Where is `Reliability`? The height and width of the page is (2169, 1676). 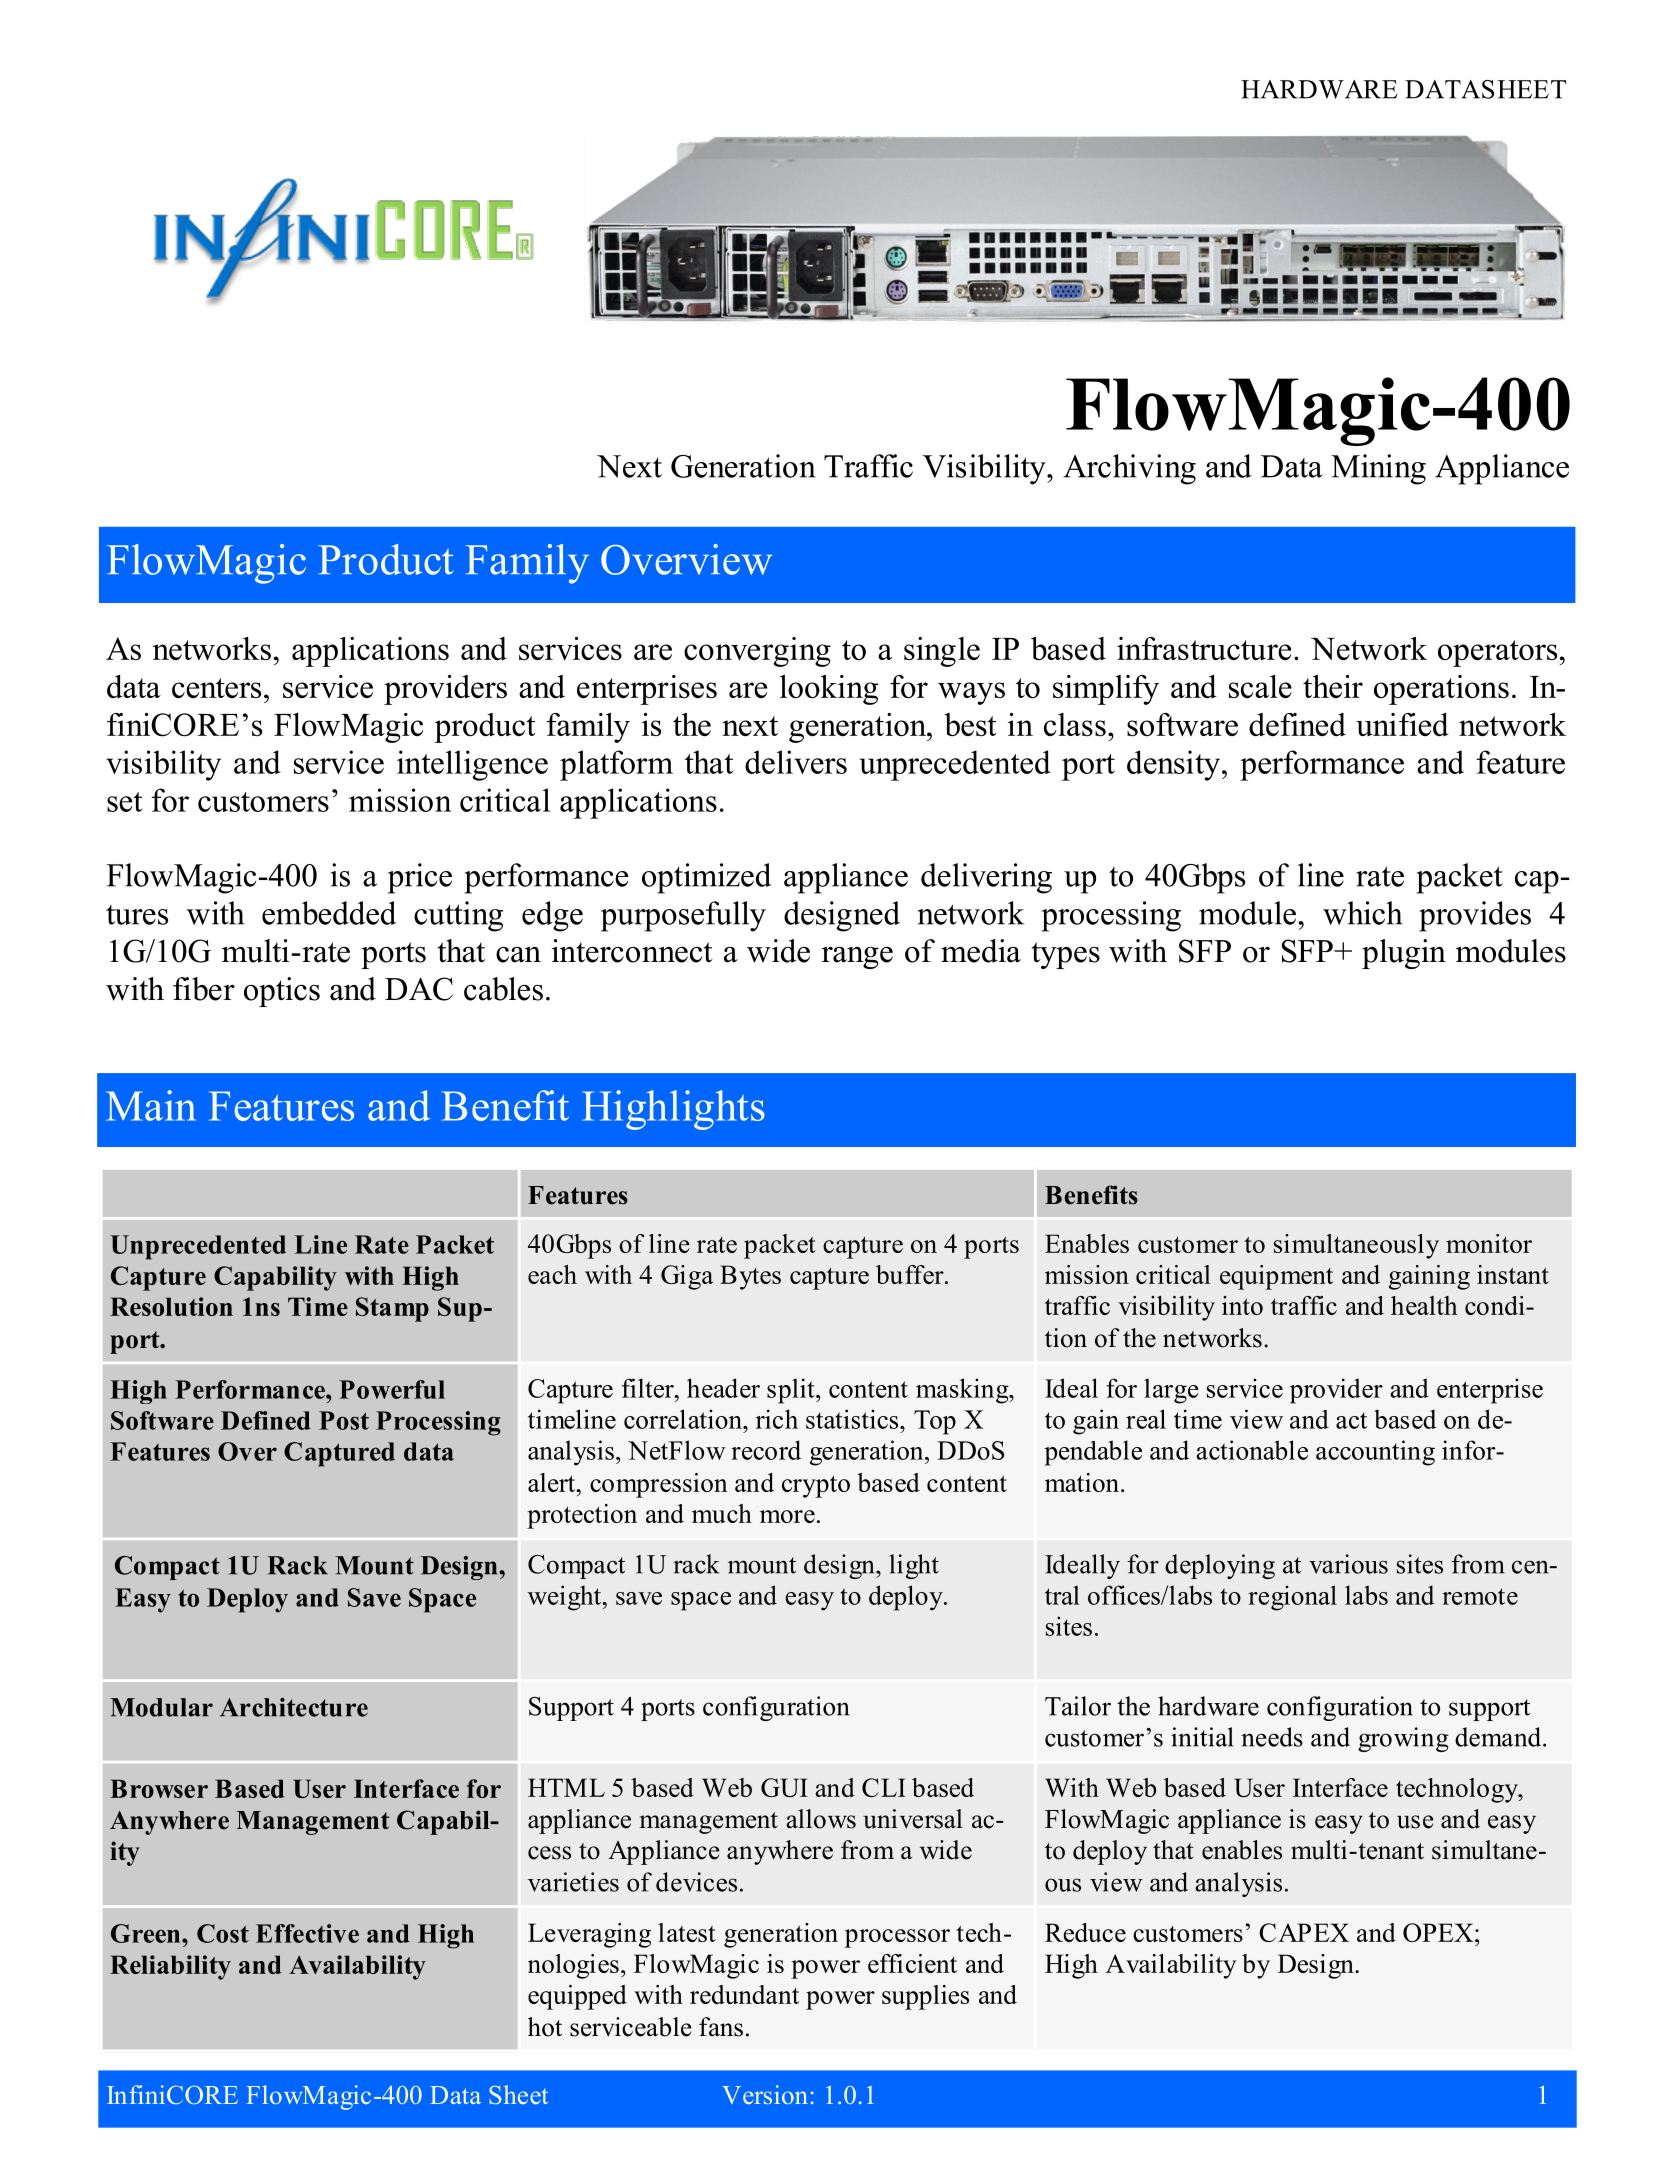
Reliability is located at coordinates (170, 1967).
